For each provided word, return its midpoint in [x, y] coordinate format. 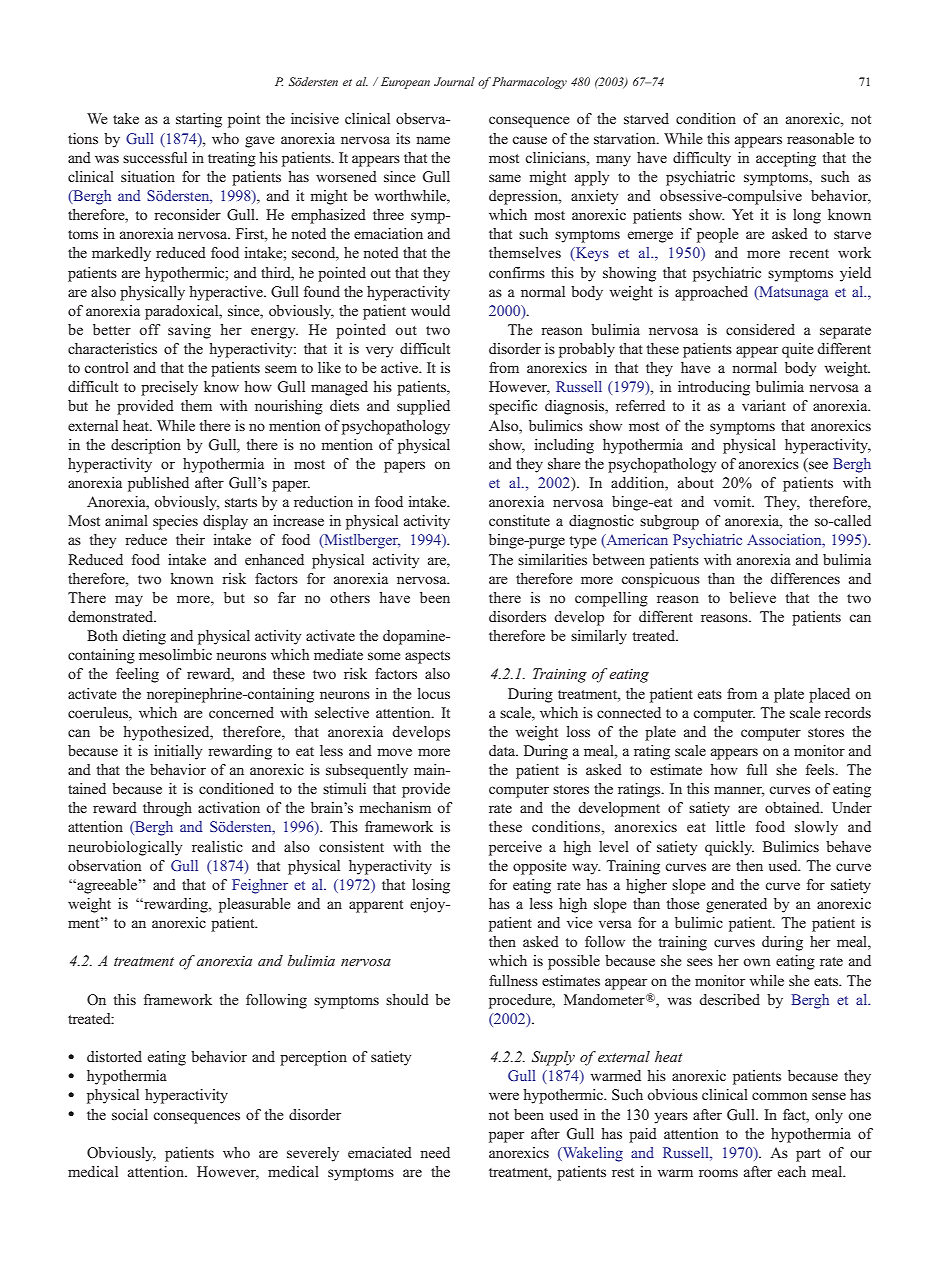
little [730, 826]
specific [513, 407]
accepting [786, 159]
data [503, 750]
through [167, 809]
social [130, 1114]
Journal [454, 81]
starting [199, 120]
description [146, 446]
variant [764, 405]
